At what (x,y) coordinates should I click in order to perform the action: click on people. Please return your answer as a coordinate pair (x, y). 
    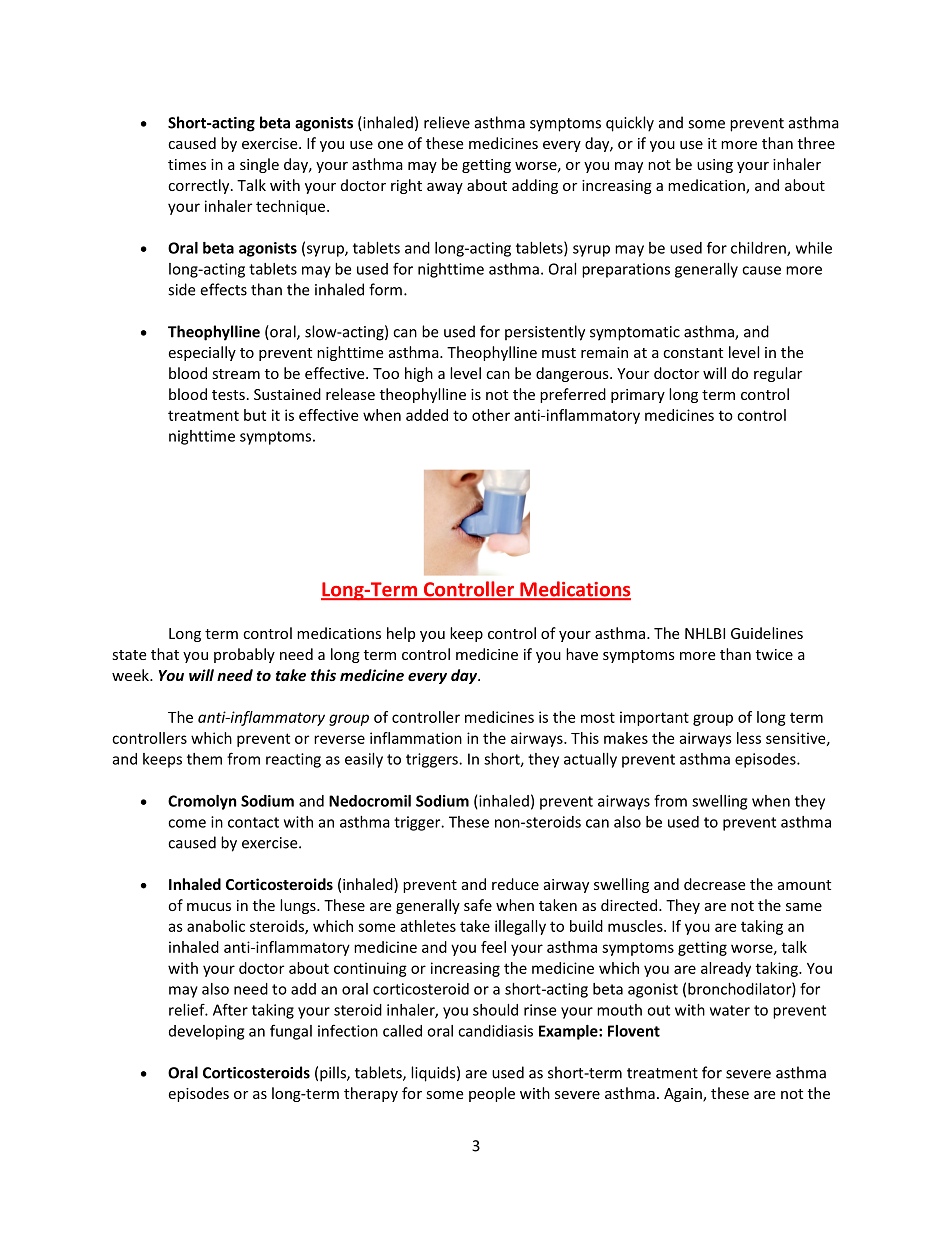
    Looking at the image, I should click on (492, 1094).
